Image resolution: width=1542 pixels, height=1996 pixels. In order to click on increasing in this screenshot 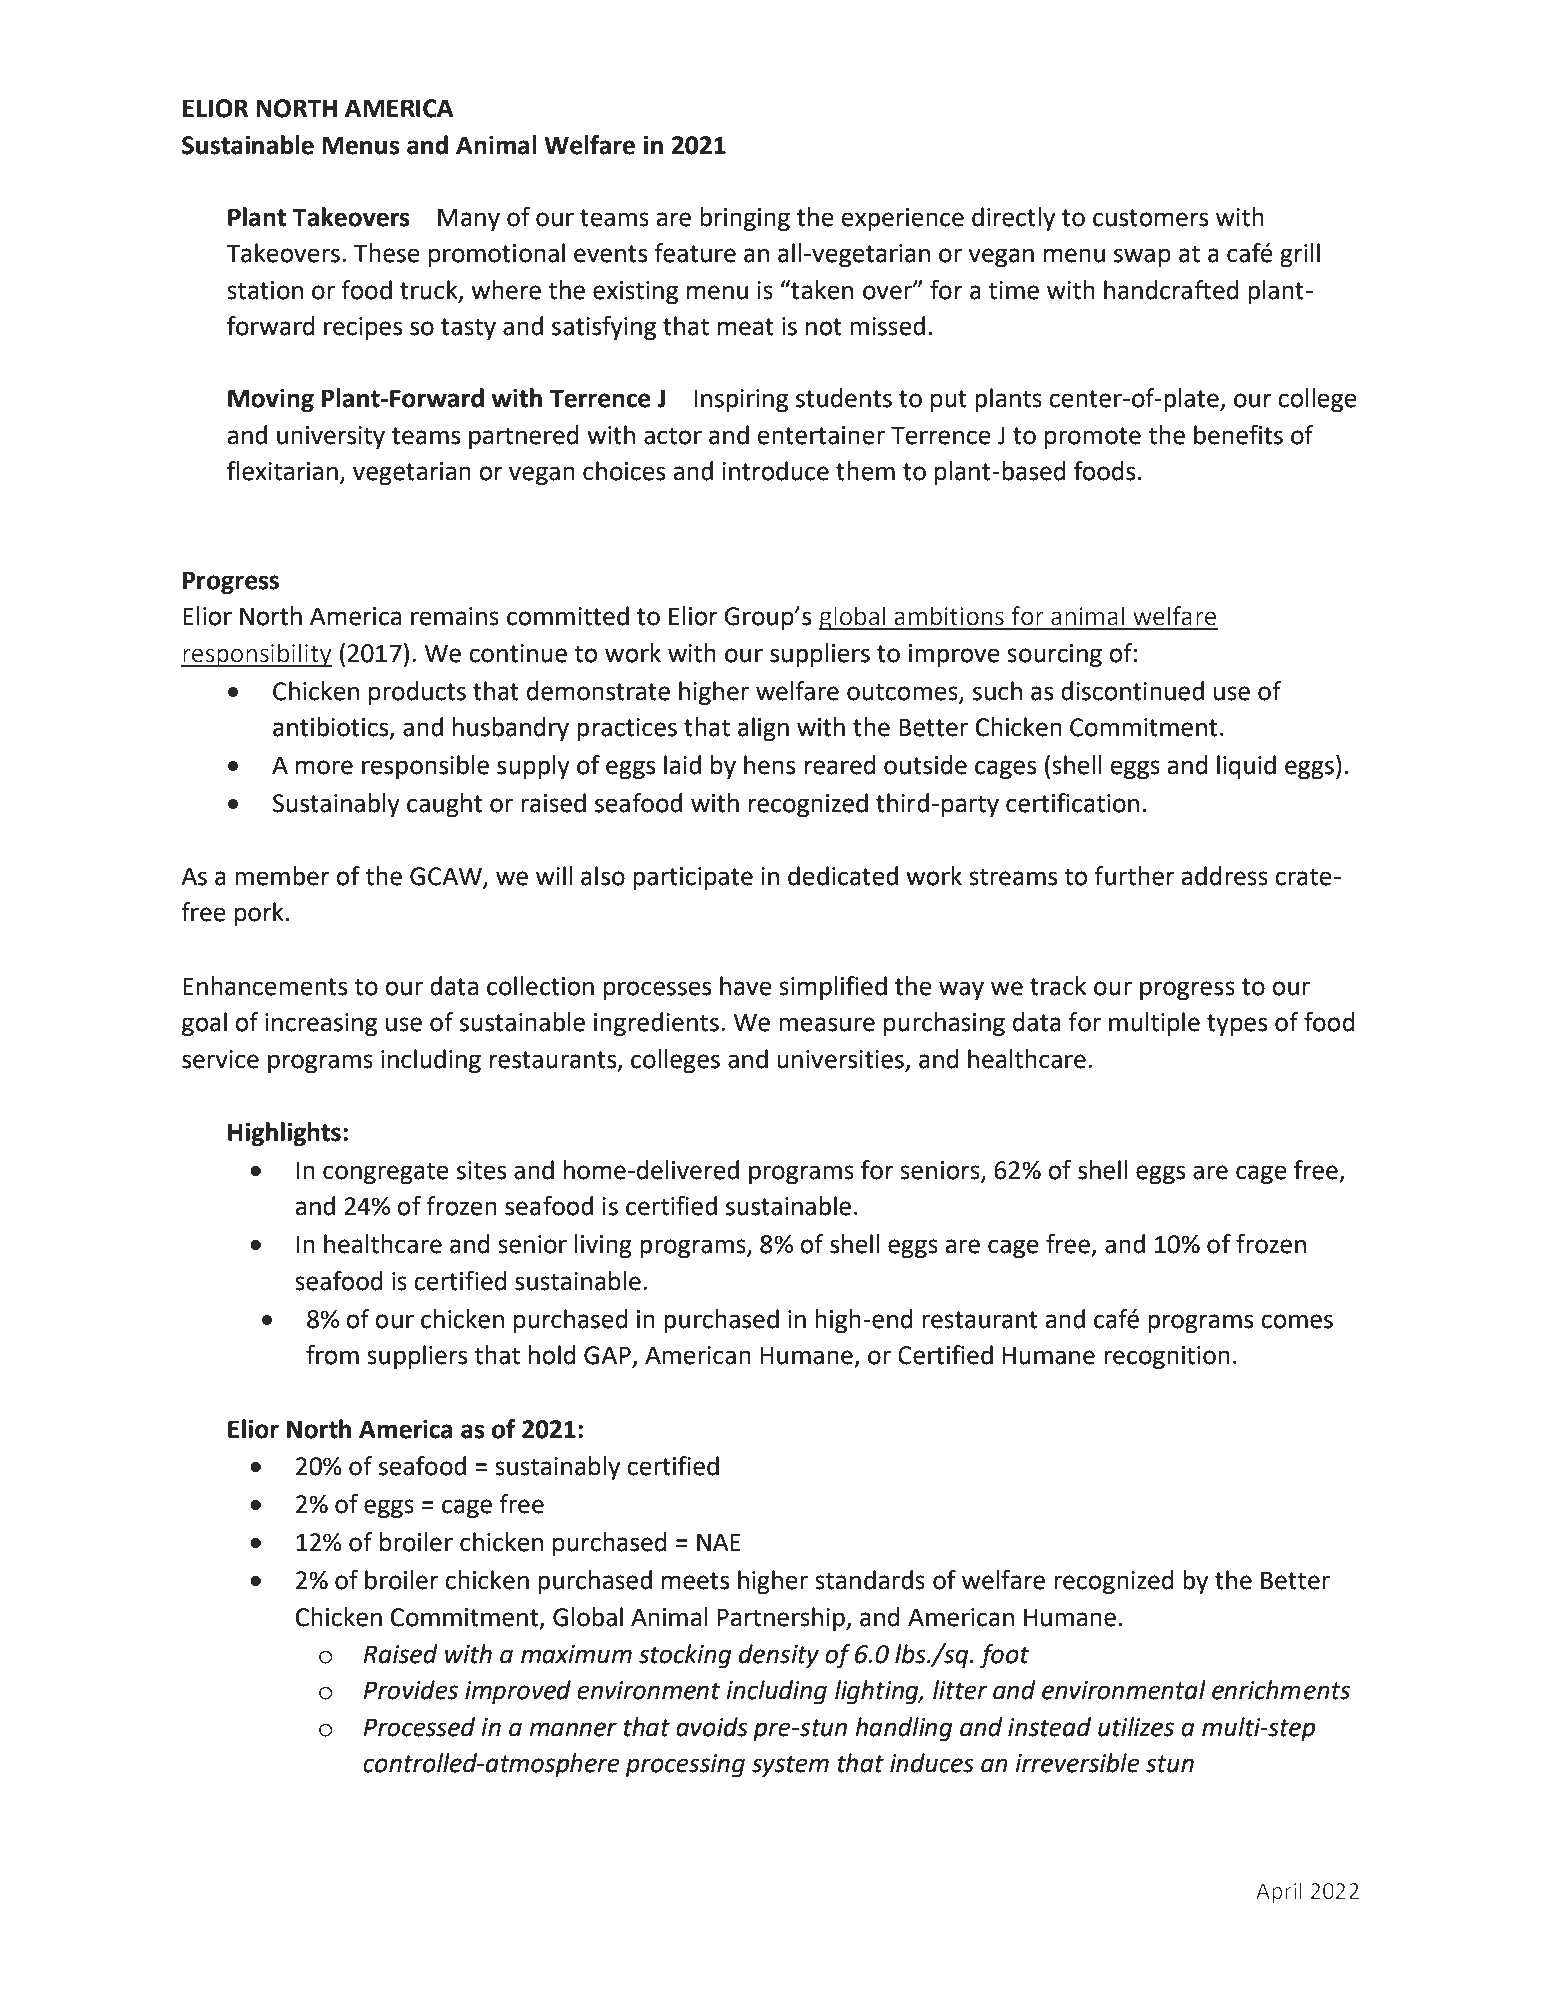, I will do `click(321, 1025)`.
